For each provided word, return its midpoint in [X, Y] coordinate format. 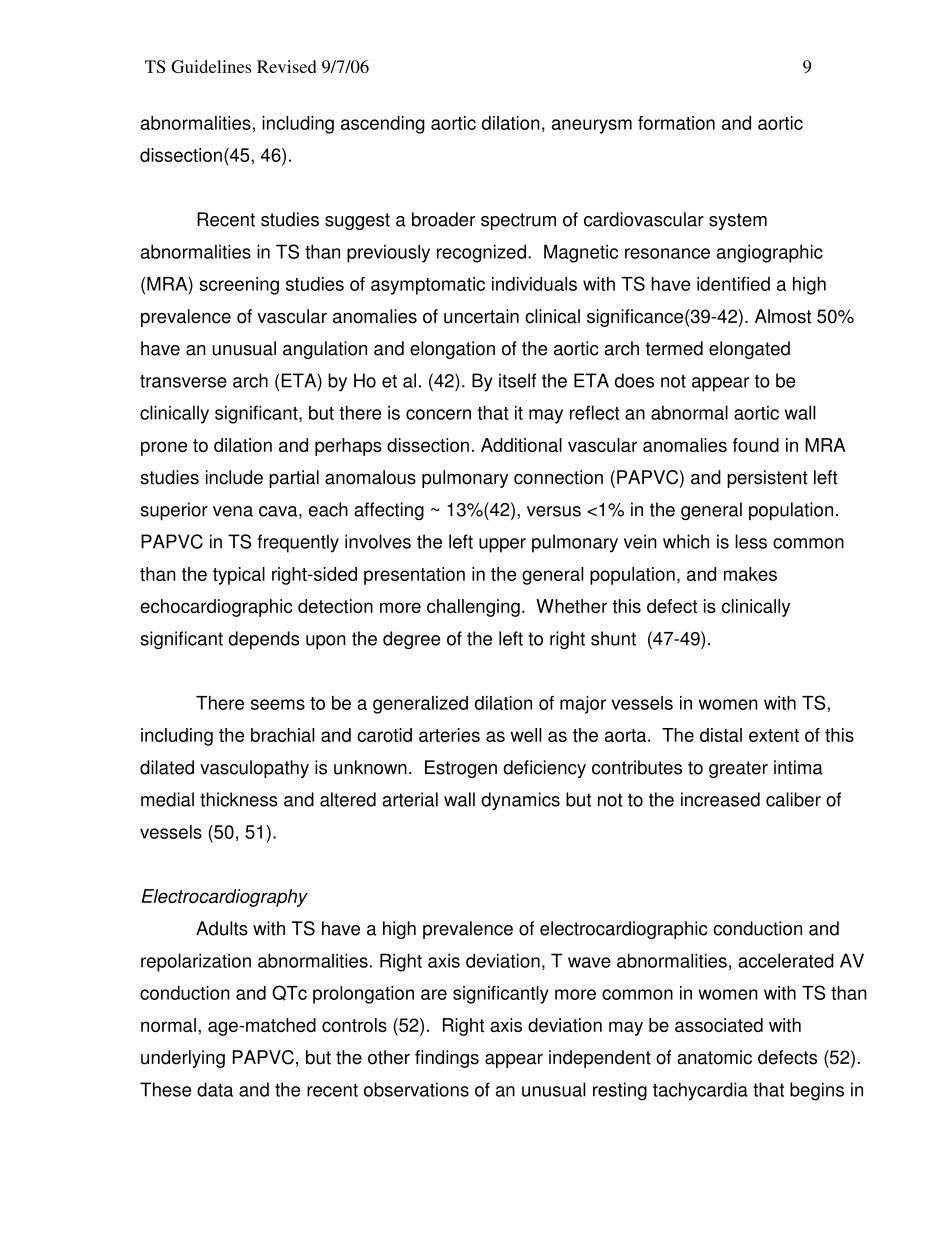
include [234, 477]
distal [721, 735]
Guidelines [211, 66]
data [215, 1089]
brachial [283, 735]
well [526, 735]
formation [676, 123]
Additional [521, 445]
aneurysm [592, 126]
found [756, 445]
